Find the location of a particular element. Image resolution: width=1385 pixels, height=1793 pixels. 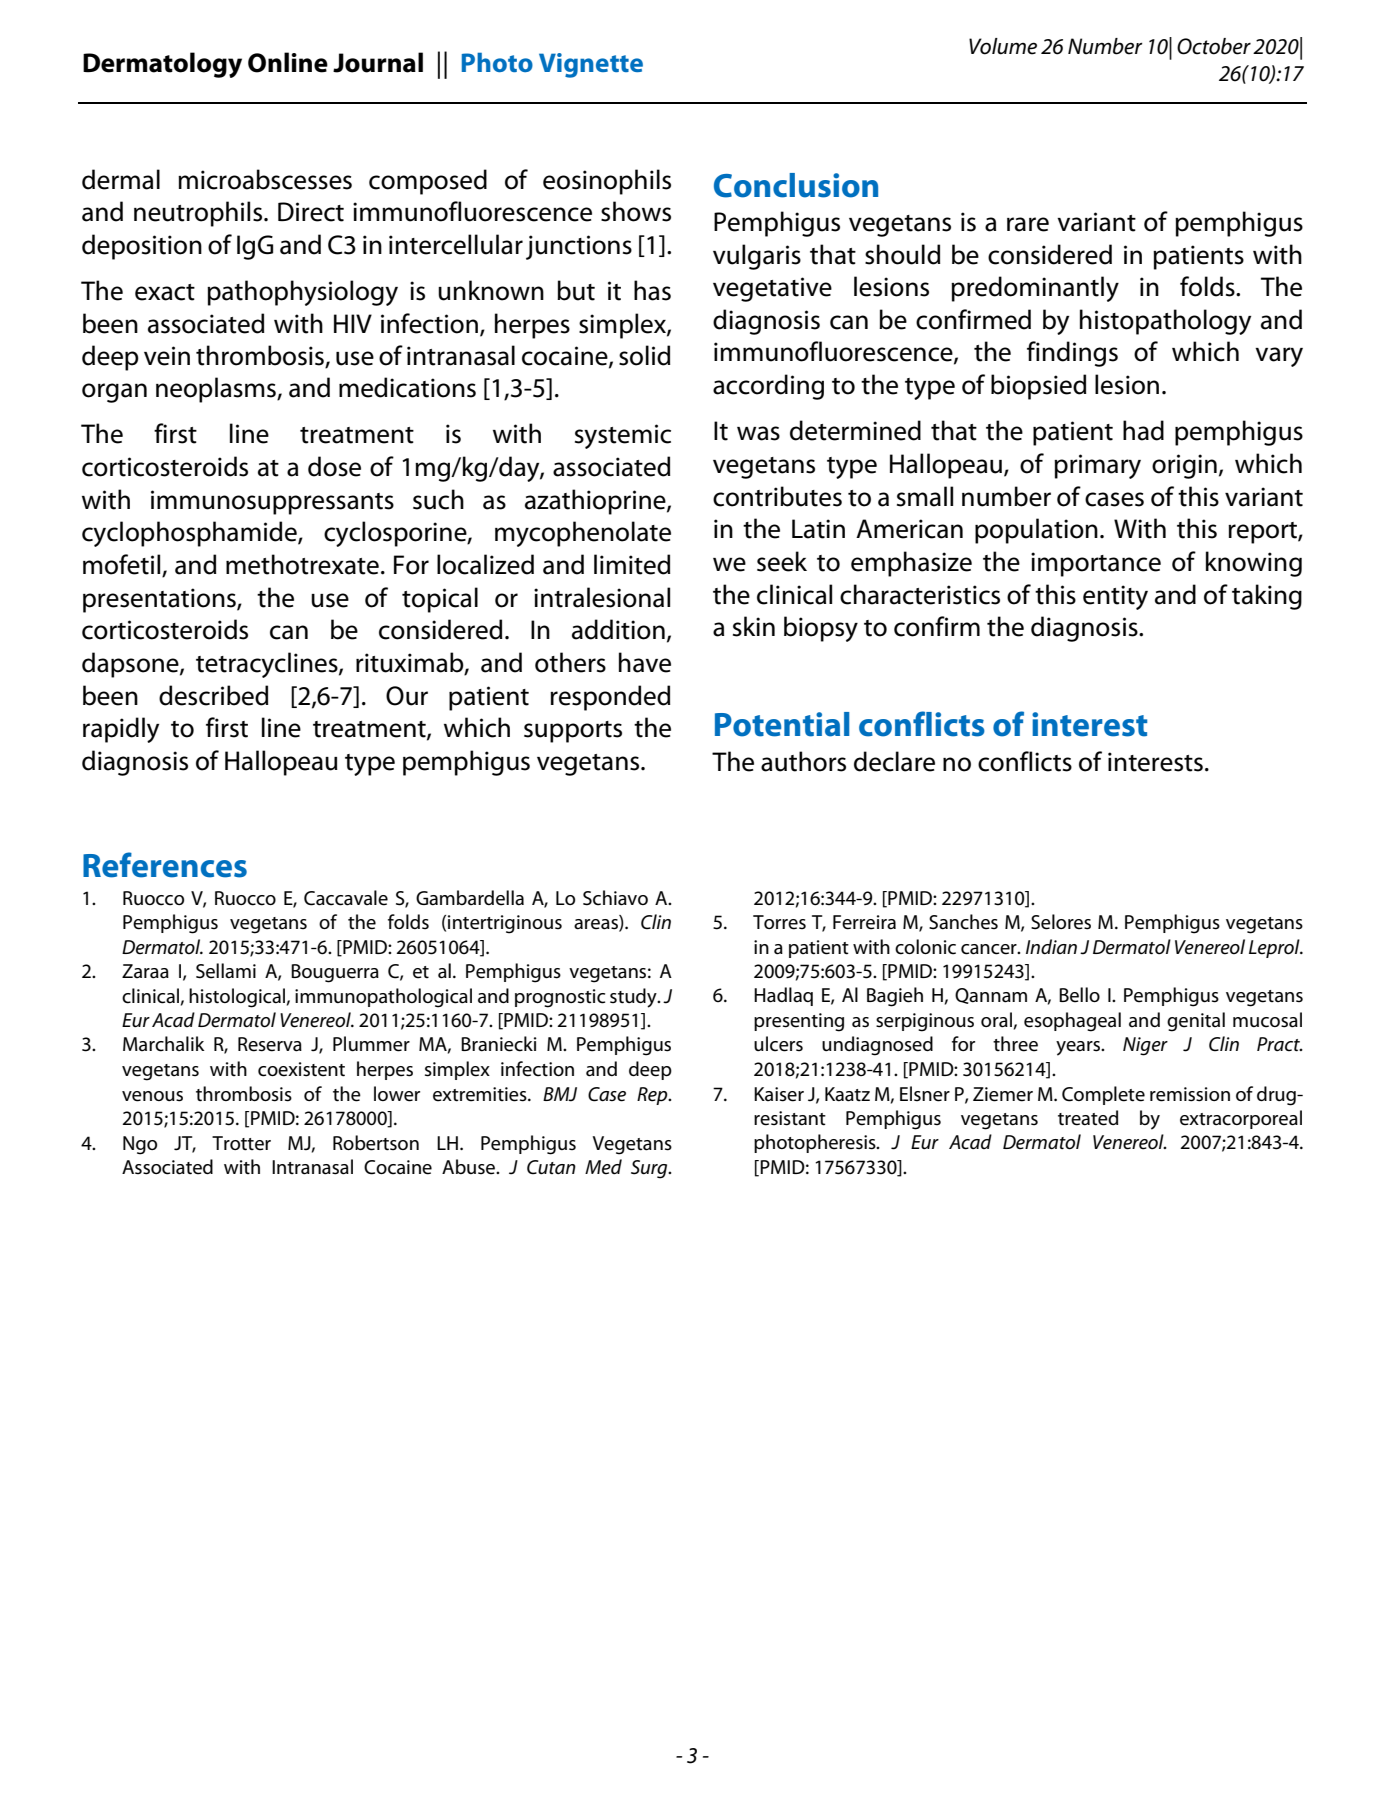

entity is located at coordinates (1115, 597).
